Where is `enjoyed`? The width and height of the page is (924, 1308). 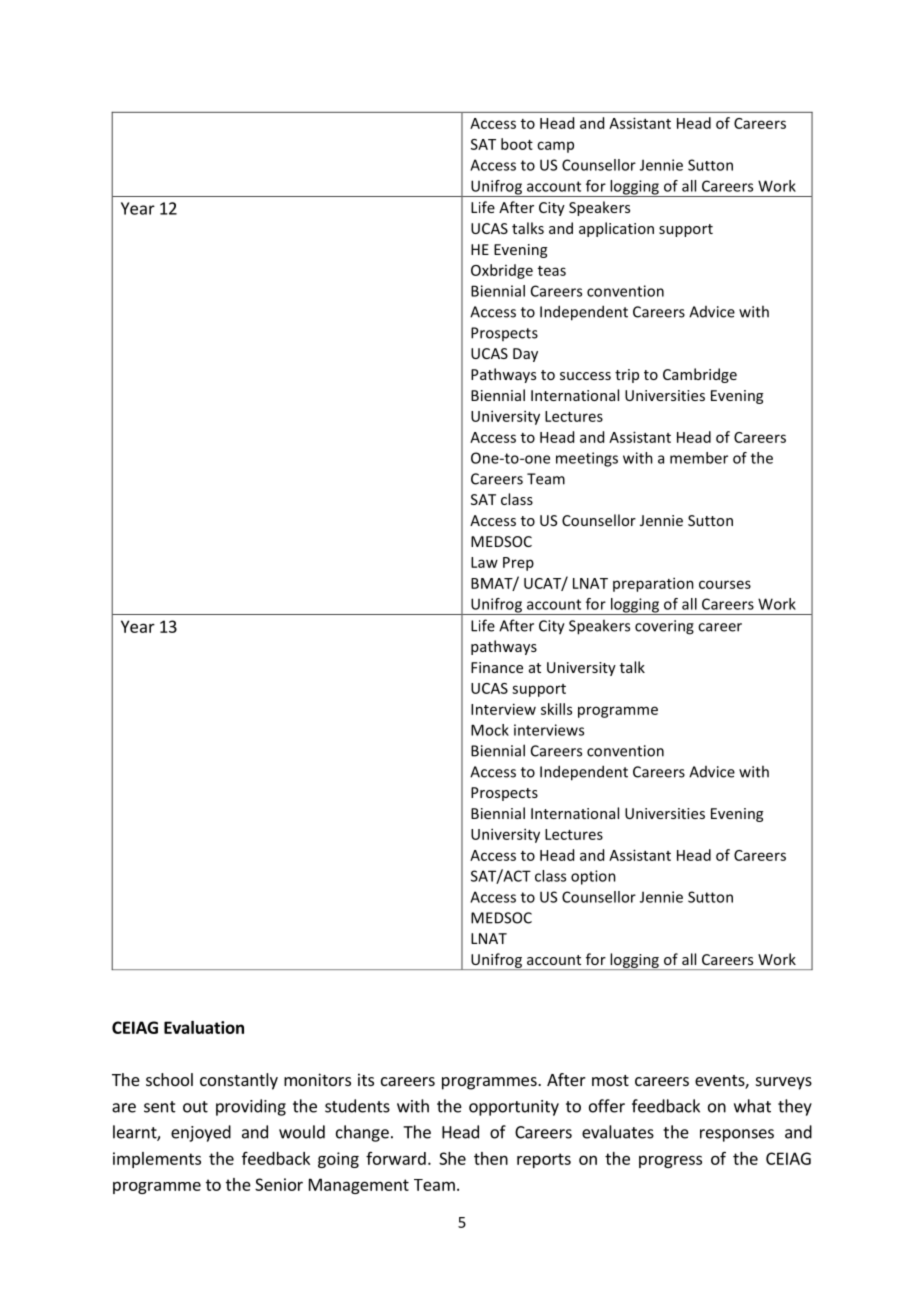
enjoyed is located at coordinates (201, 1133).
